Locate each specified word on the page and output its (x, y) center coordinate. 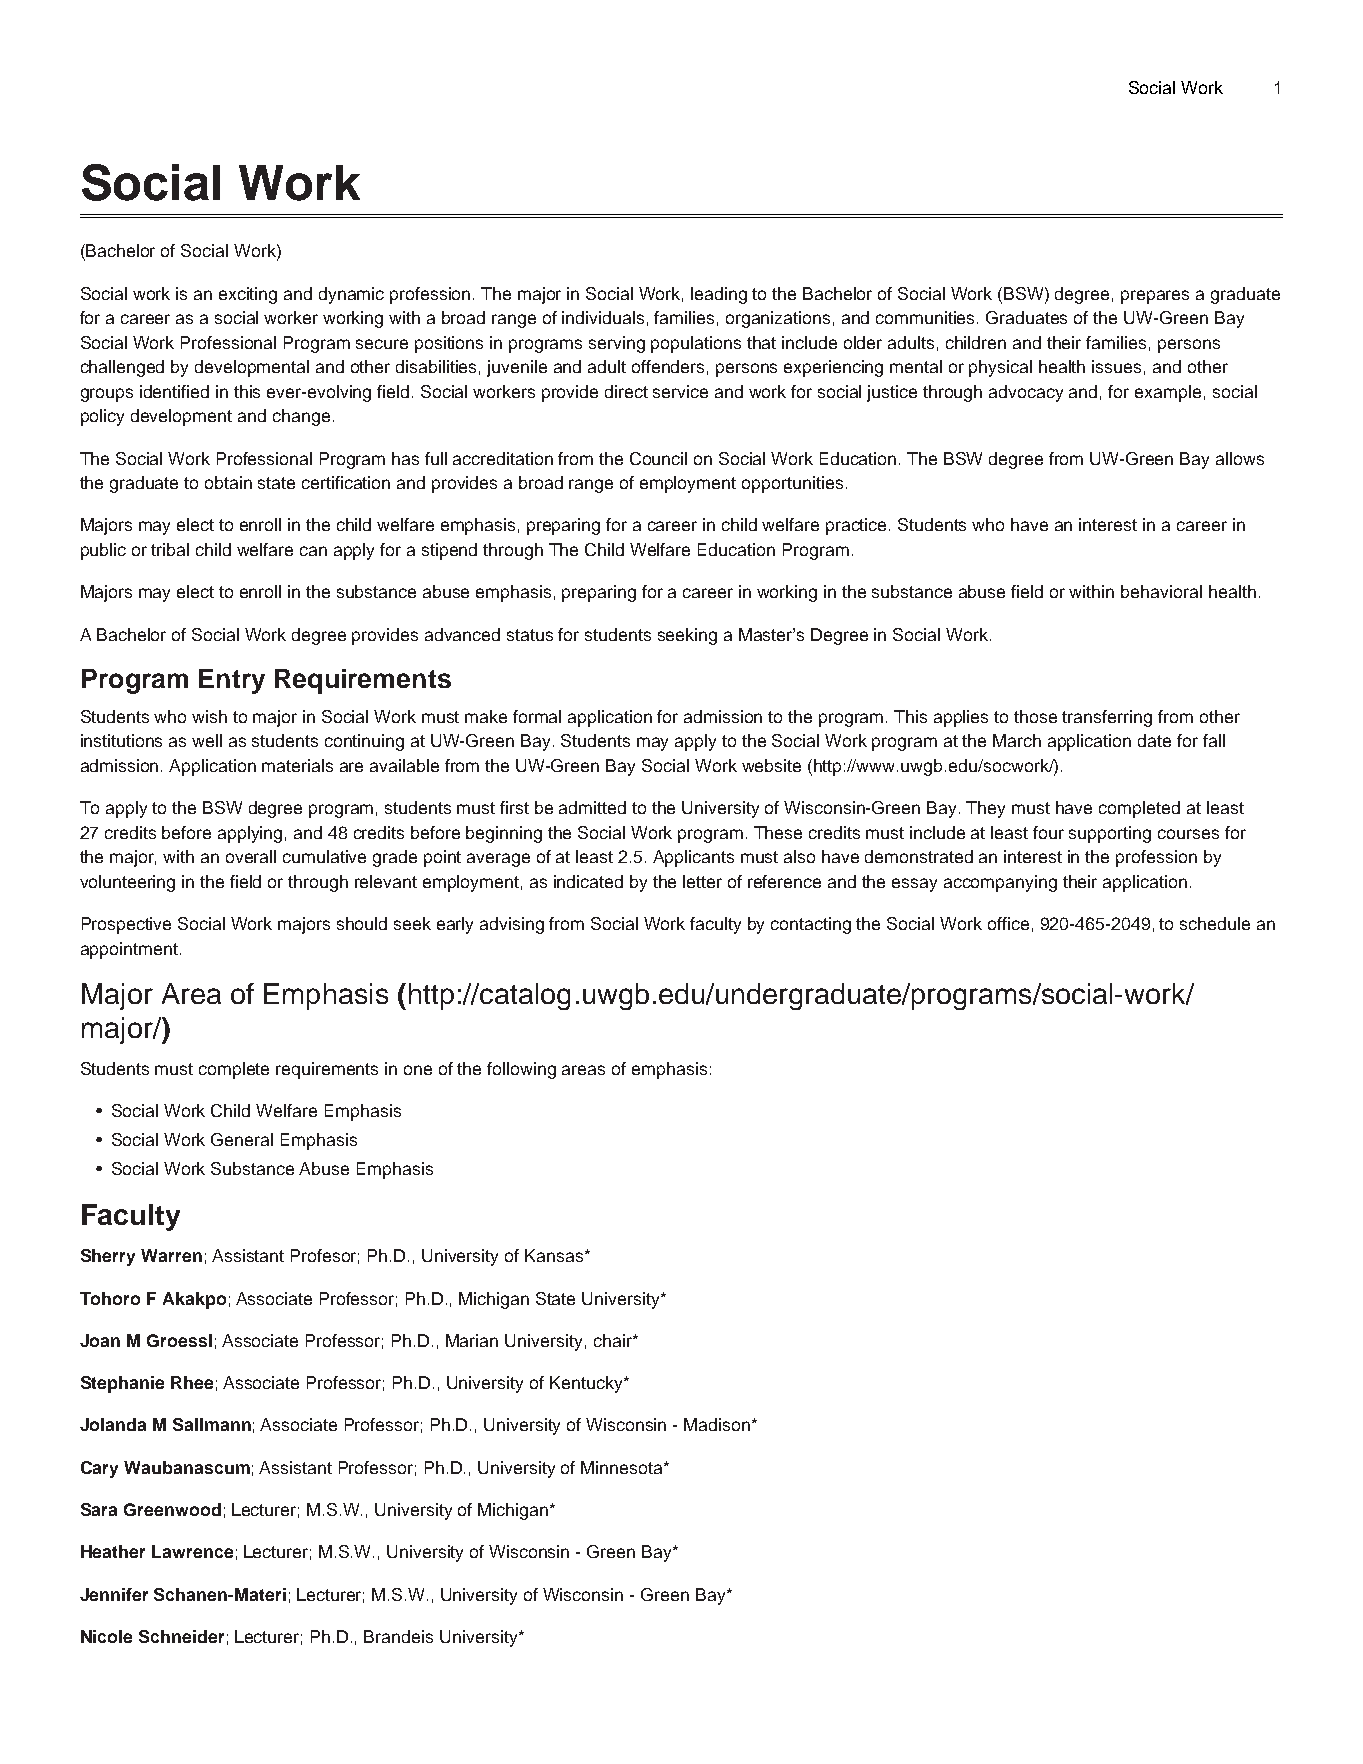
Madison (718, 1424)
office (1008, 923)
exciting (248, 295)
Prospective (126, 925)
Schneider (181, 1636)
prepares (1155, 297)
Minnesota (623, 1467)
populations (696, 344)
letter (702, 881)
